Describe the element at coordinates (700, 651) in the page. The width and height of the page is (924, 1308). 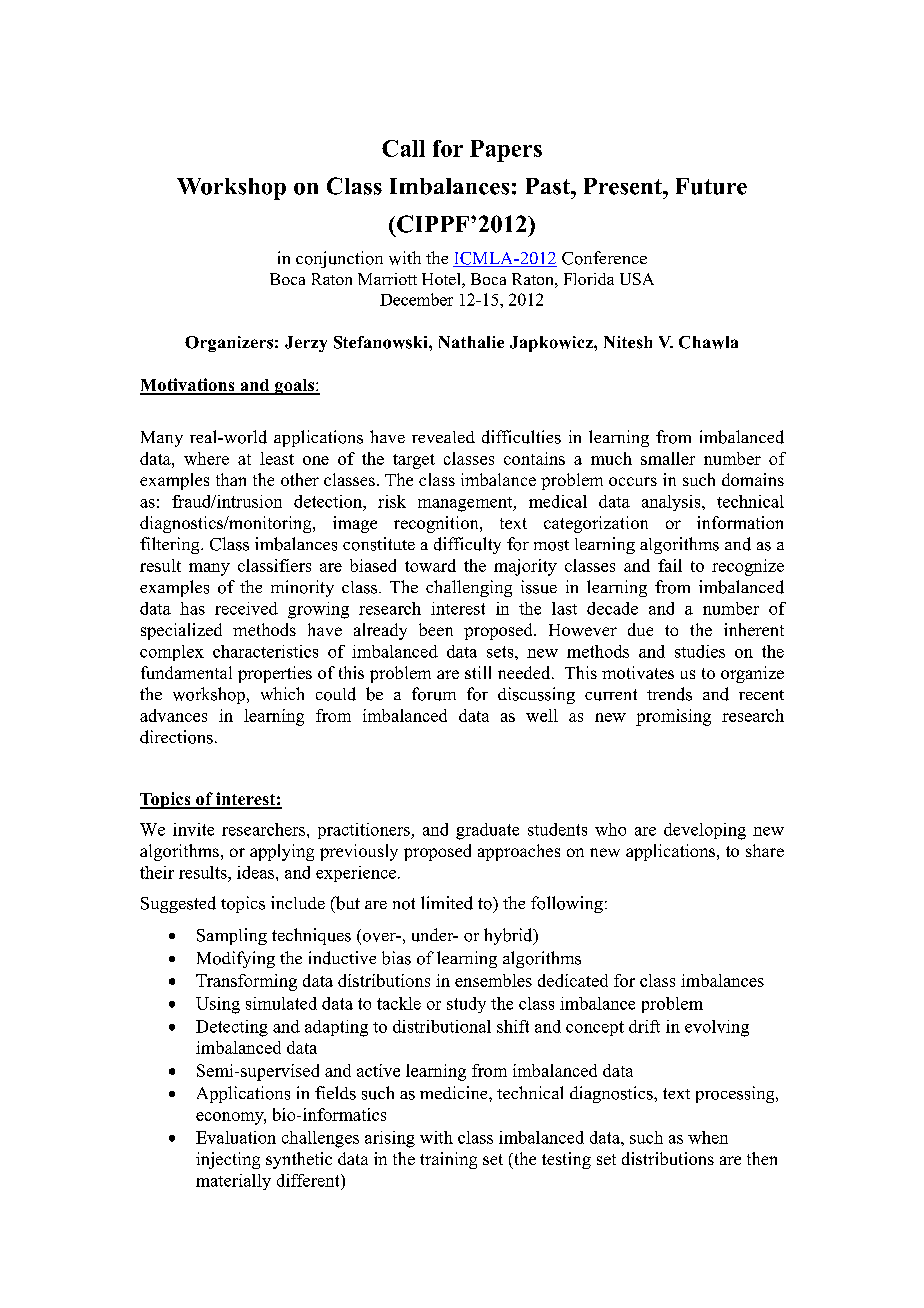
I see `studies` at that location.
